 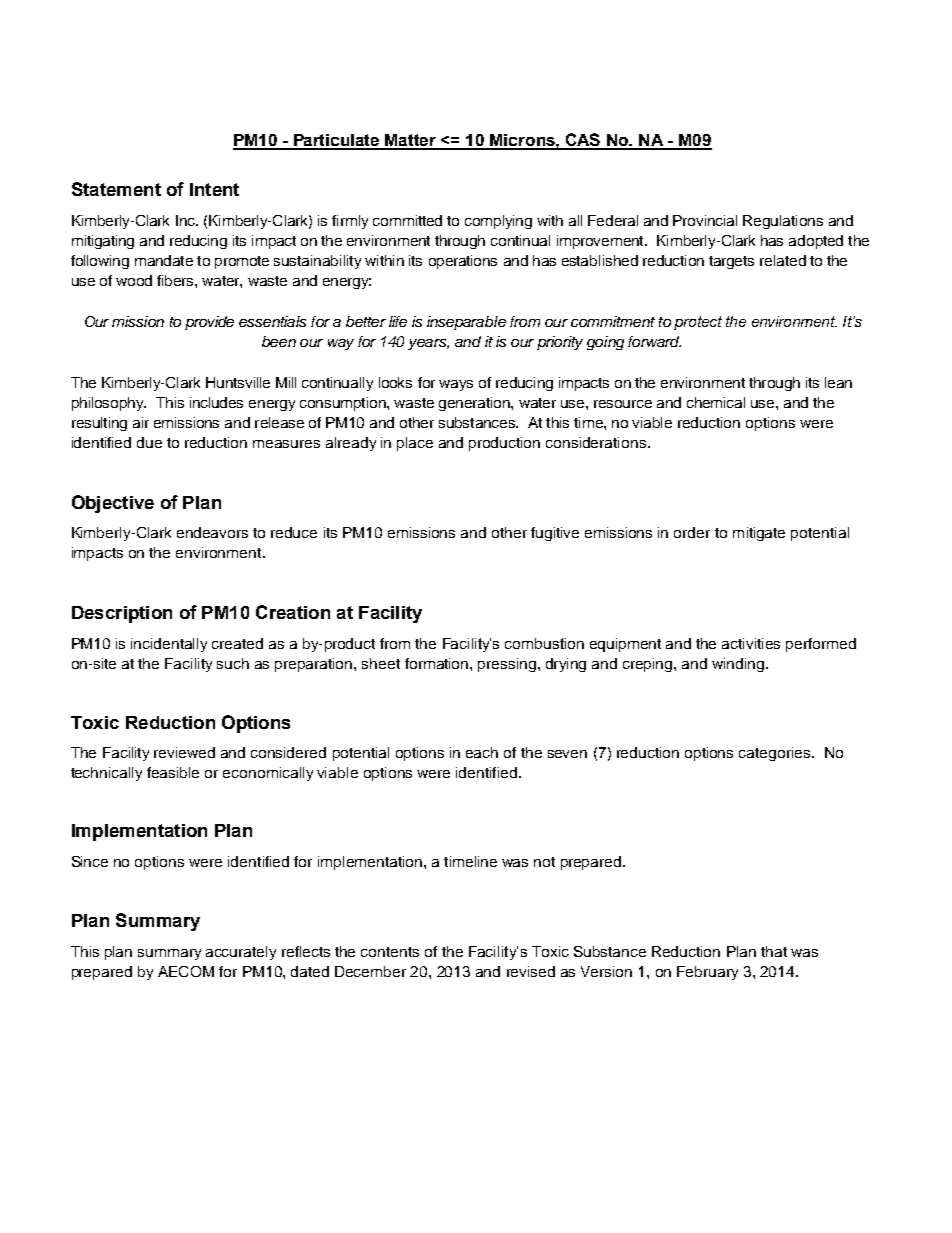 What do you see at coordinates (411, 141) in the screenshot?
I see `Matter` at bounding box center [411, 141].
